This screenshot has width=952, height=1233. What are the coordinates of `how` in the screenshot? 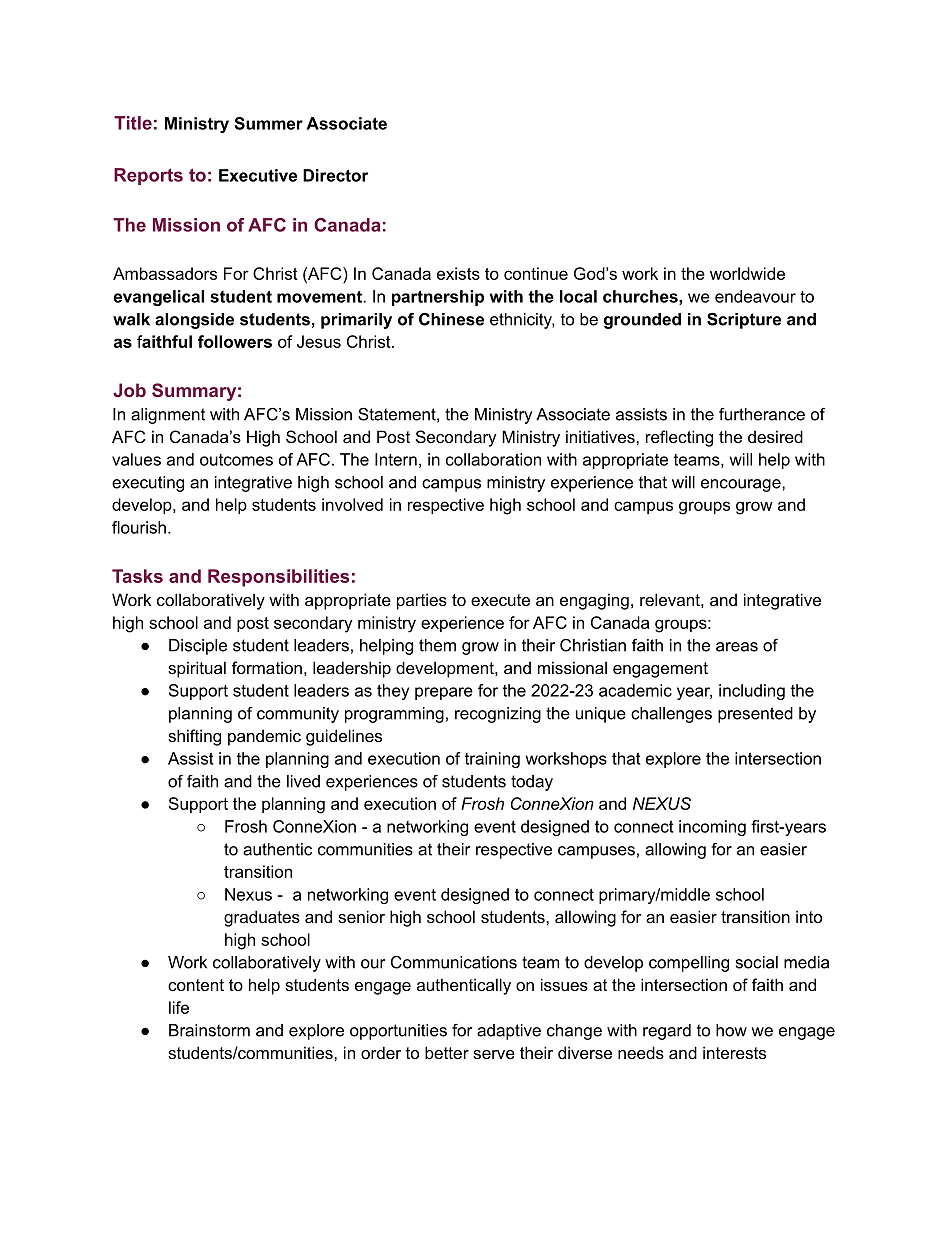 It's located at (731, 1030).
